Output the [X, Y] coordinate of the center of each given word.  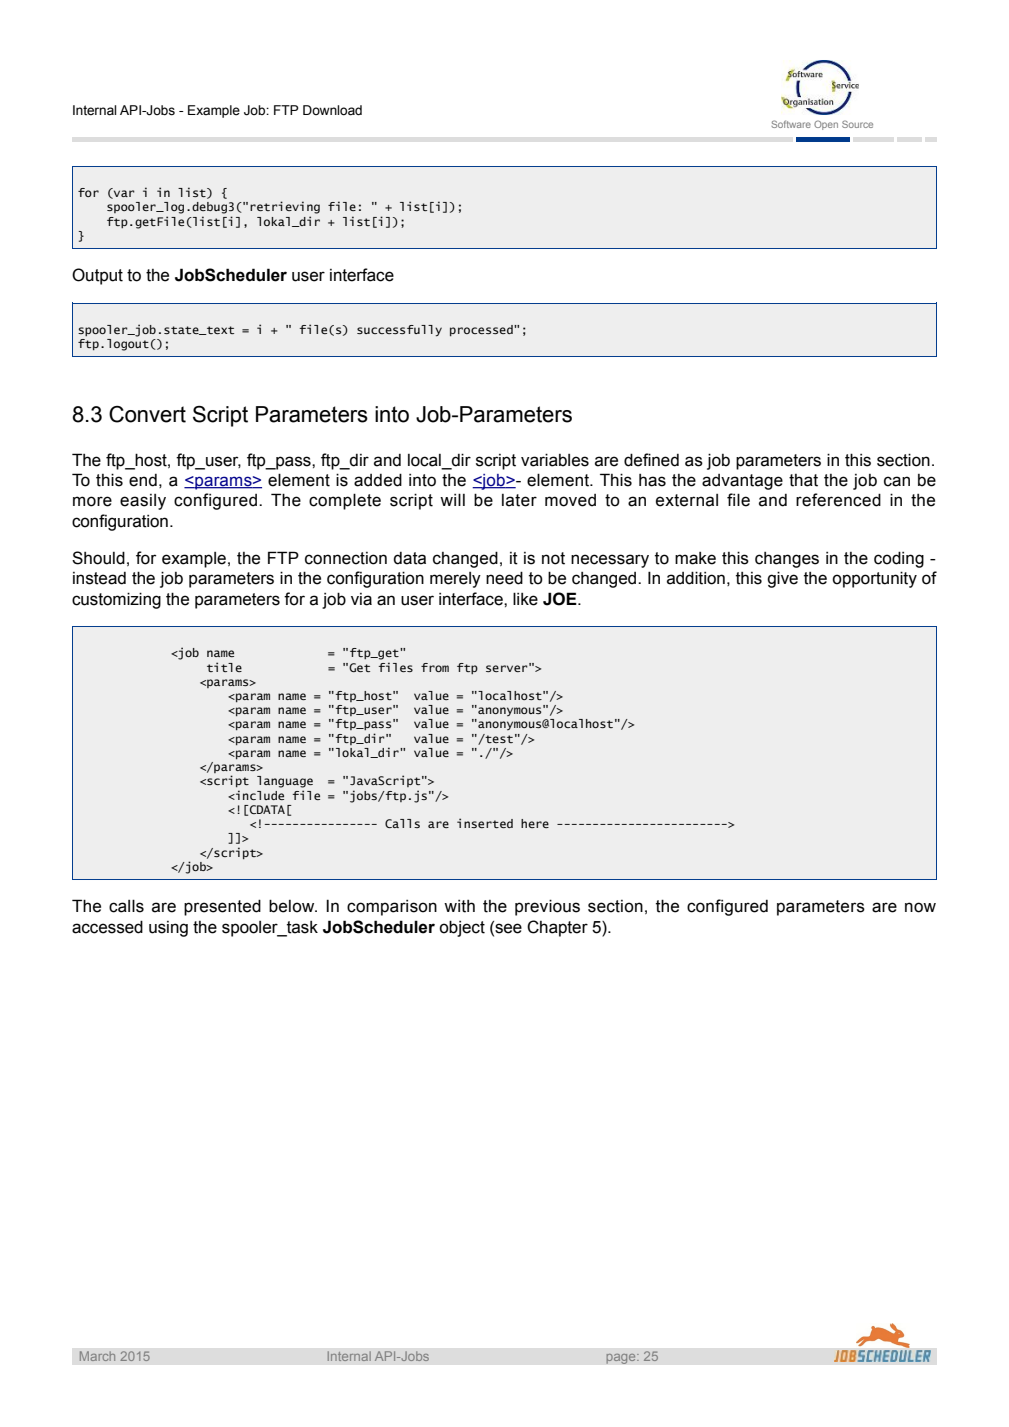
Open [826, 125]
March [97, 1356]
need [504, 578]
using [168, 929]
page [622, 1358]
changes [787, 560]
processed [482, 330]
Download [332, 110]
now [920, 907]
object [462, 928]
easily [143, 502]
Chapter [557, 928]
